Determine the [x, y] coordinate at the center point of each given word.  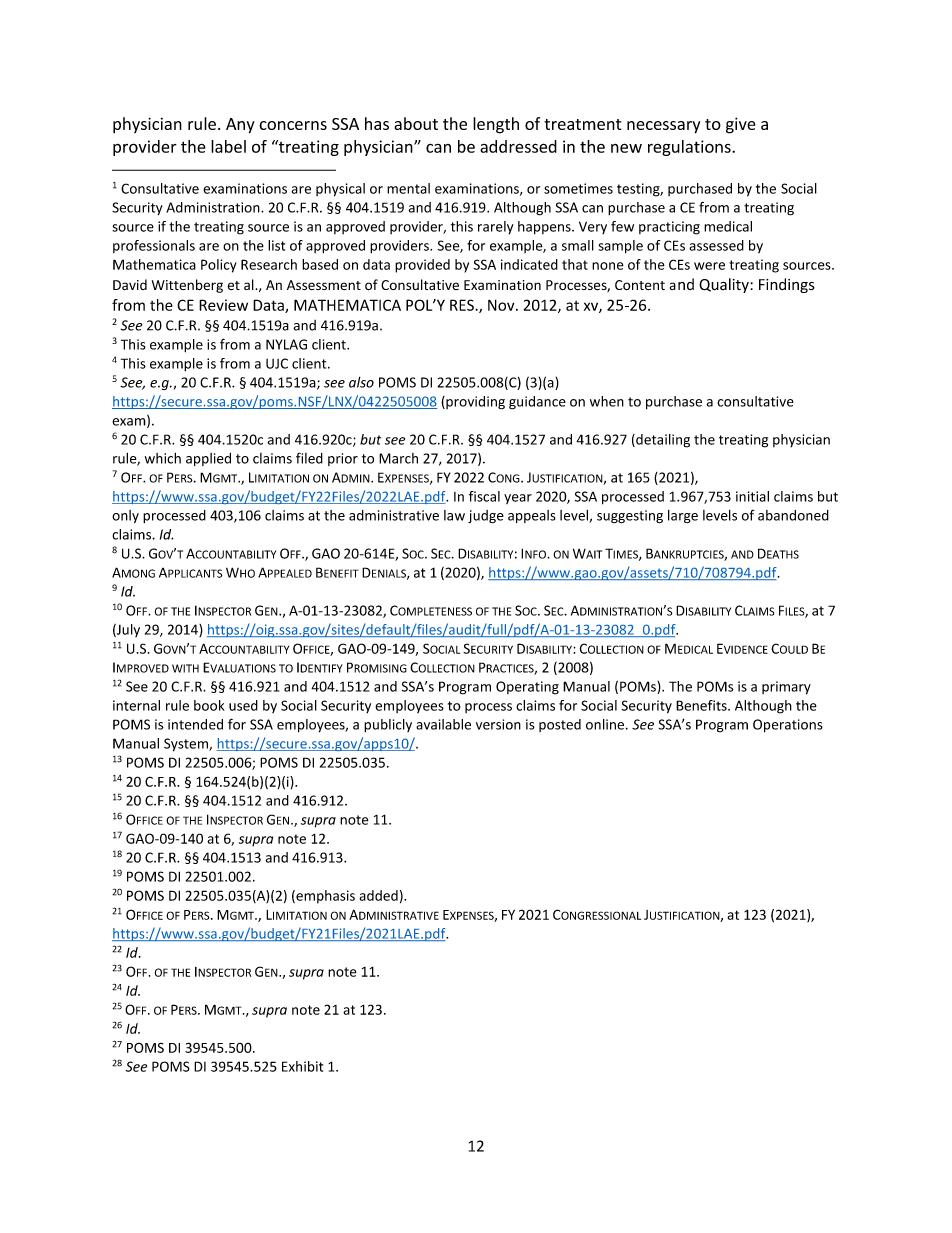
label [228, 146]
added [378, 895]
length [496, 125]
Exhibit [302, 1066]
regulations [690, 148]
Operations [788, 726]
